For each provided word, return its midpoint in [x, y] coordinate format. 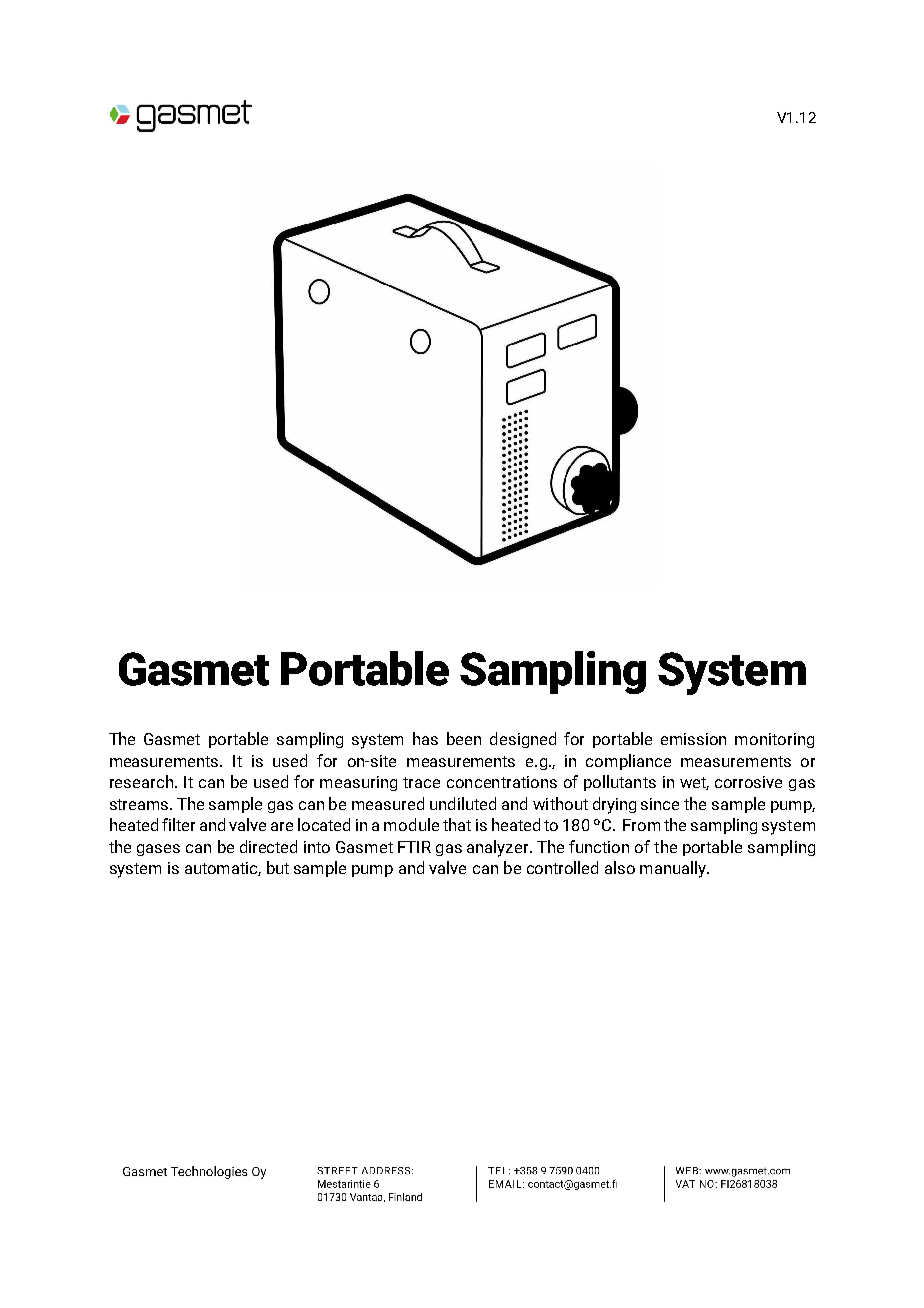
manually [674, 869]
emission [693, 739]
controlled [562, 867]
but [278, 867]
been [464, 738]
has [425, 738]
